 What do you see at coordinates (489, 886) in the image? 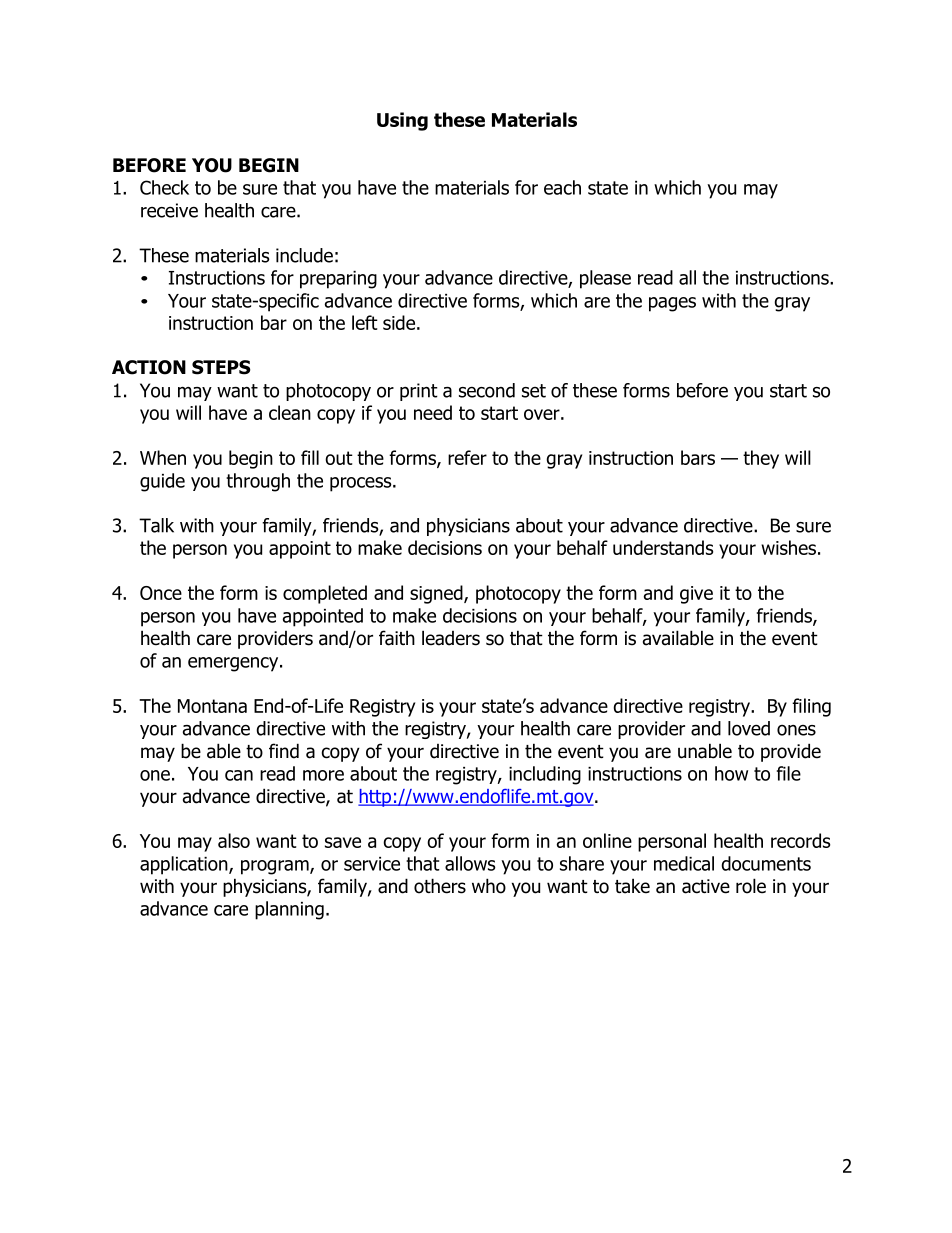
I see `who` at bounding box center [489, 886].
